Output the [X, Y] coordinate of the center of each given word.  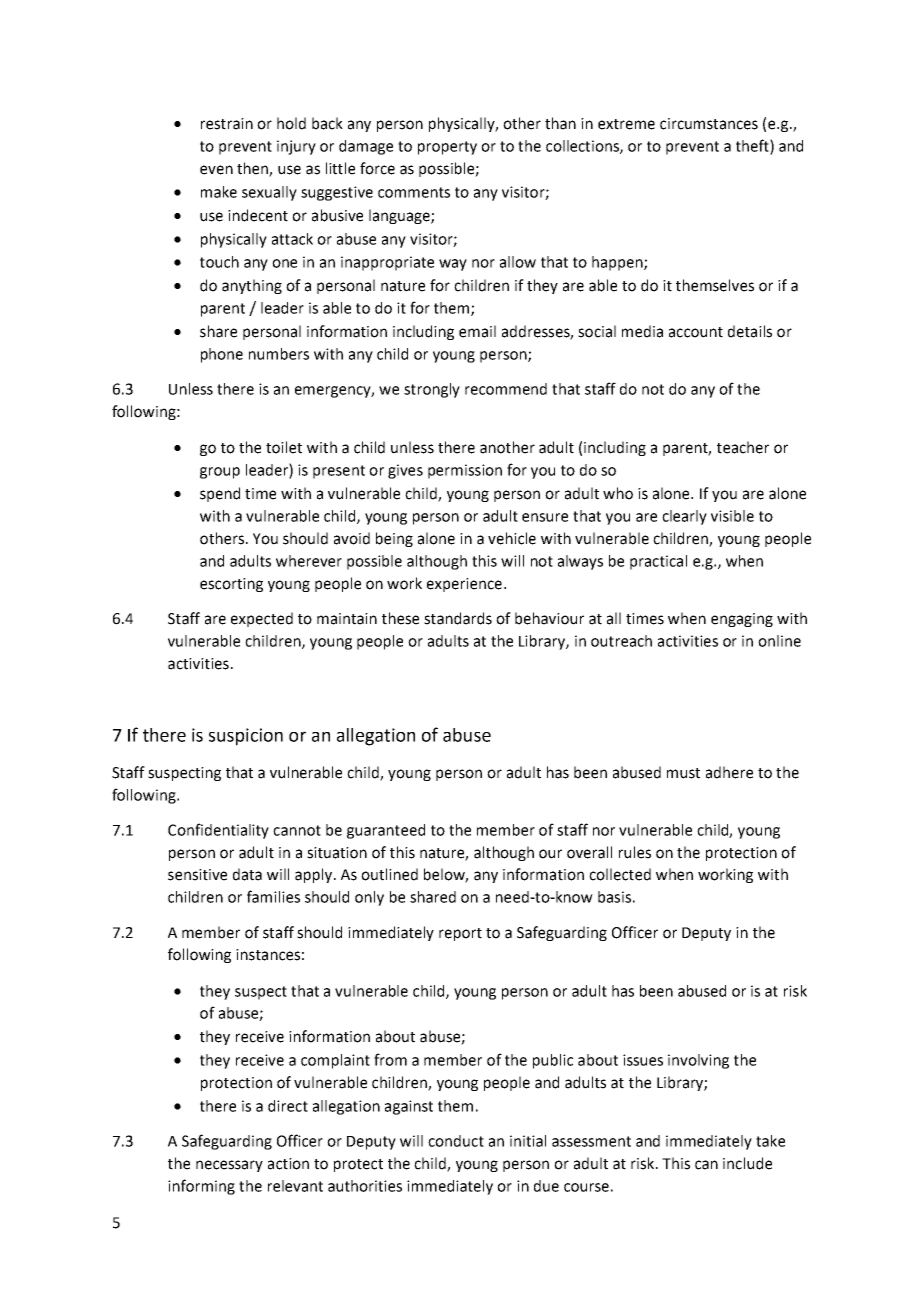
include [747, 1163]
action [288, 1164]
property [447, 148]
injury [296, 147]
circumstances [709, 124]
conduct [456, 1141]
